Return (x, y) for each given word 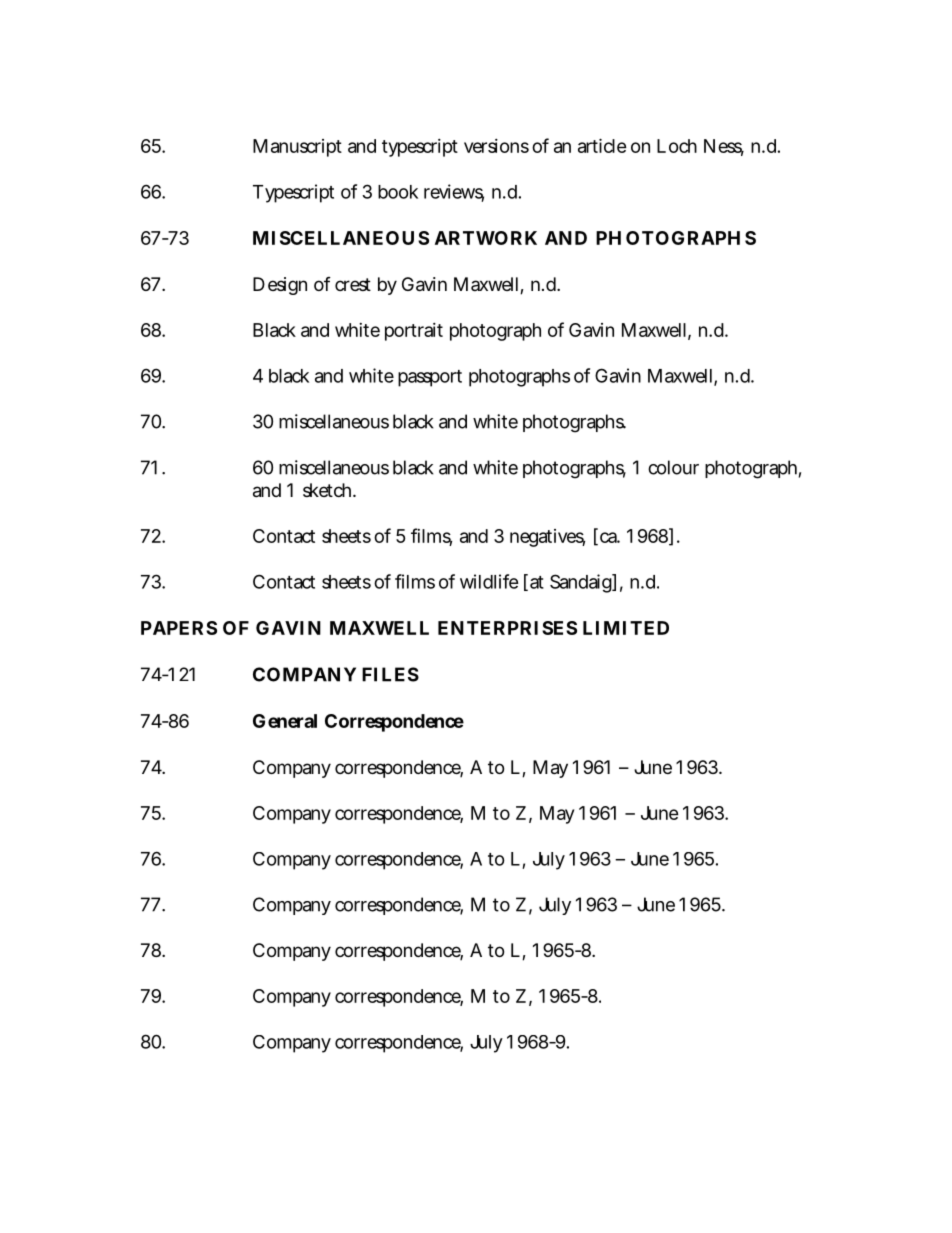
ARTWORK (486, 238)
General (285, 721)
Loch (677, 146)
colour (673, 467)
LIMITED (626, 628)
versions (496, 146)
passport (430, 378)
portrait (414, 332)
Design (280, 286)
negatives (547, 538)
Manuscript (297, 148)
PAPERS (179, 628)
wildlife (489, 581)
